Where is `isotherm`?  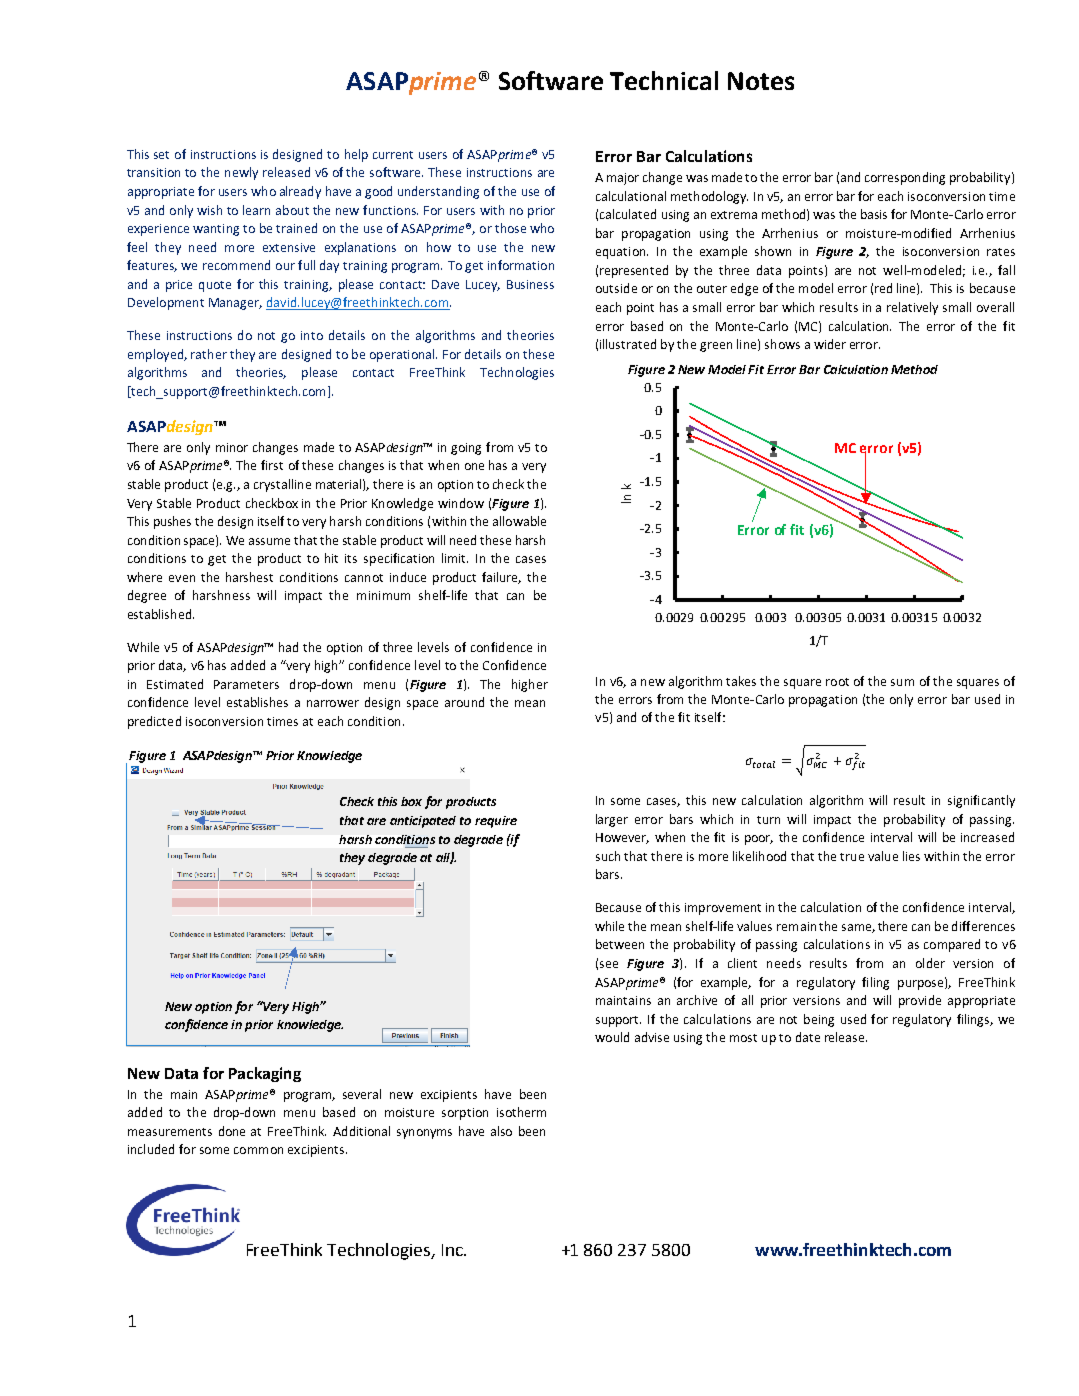
isotherm is located at coordinates (521, 1112).
